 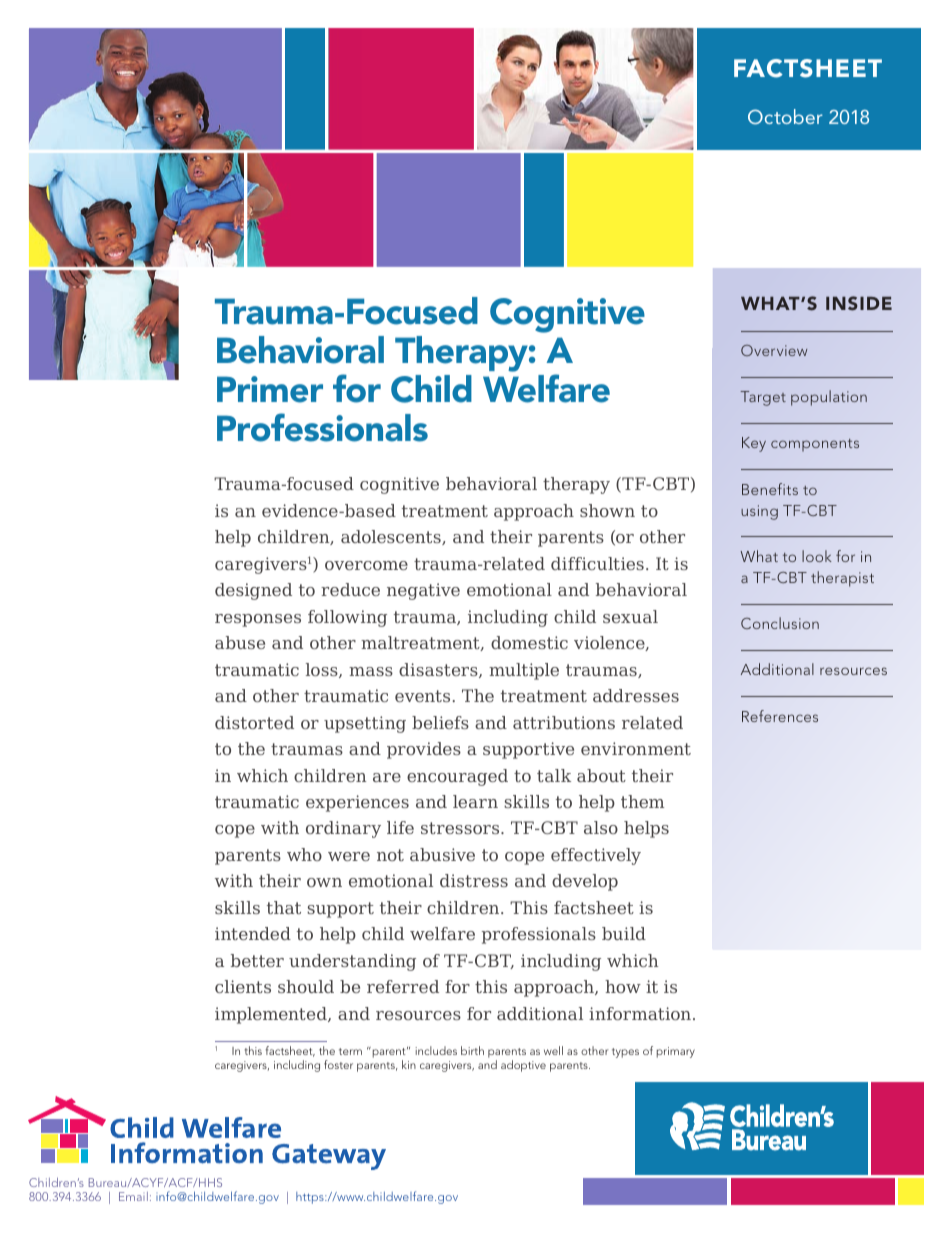 I want to click on Email, so click(x=133, y=1196).
